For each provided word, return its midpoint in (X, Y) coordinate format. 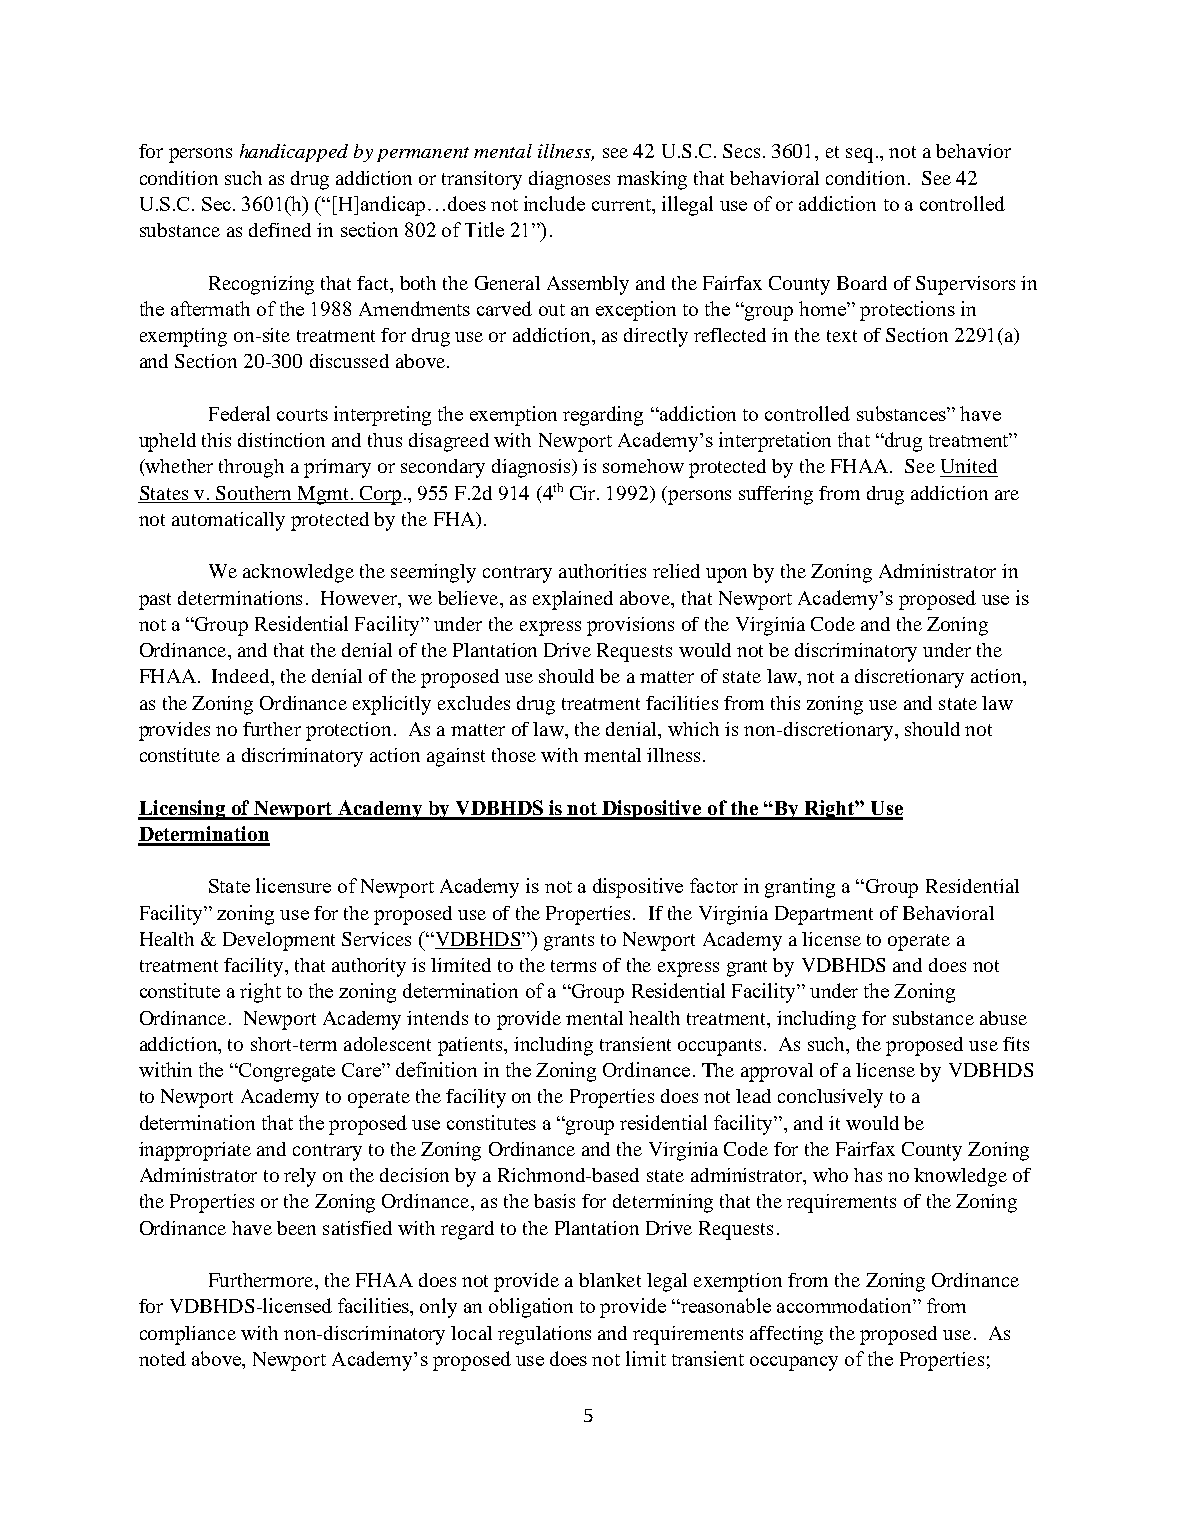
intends (437, 1018)
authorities (602, 571)
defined (280, 230)
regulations (544, 1335)
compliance (188, 1335)
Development (279, 941)
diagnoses (569, 180)
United (969, 466)
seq (859, 155)
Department (824, 915)
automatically (228, 521)
